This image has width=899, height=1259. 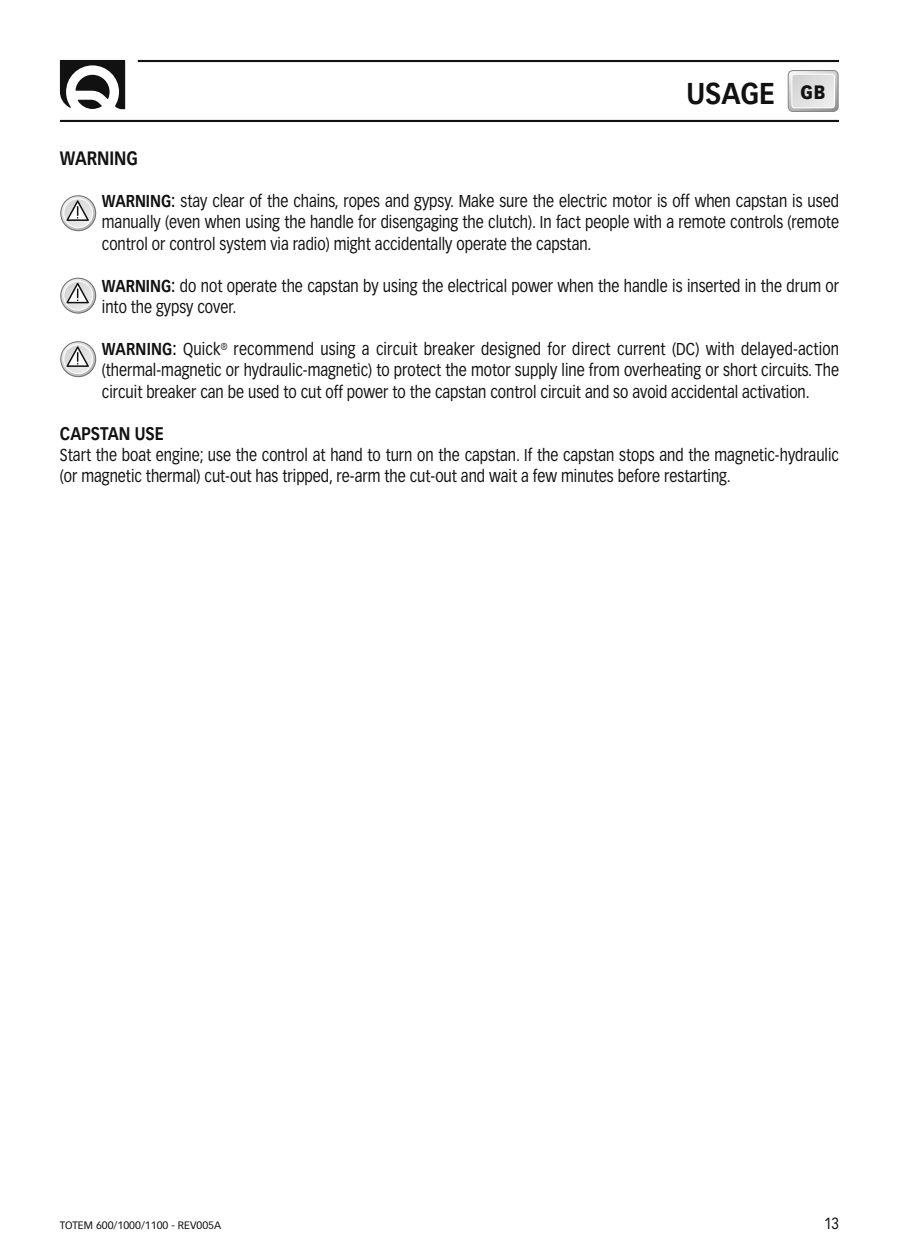 What do you see at coordinates (731, 93) in the image?
I see `USAGE` at bounding box center [731, 93].
